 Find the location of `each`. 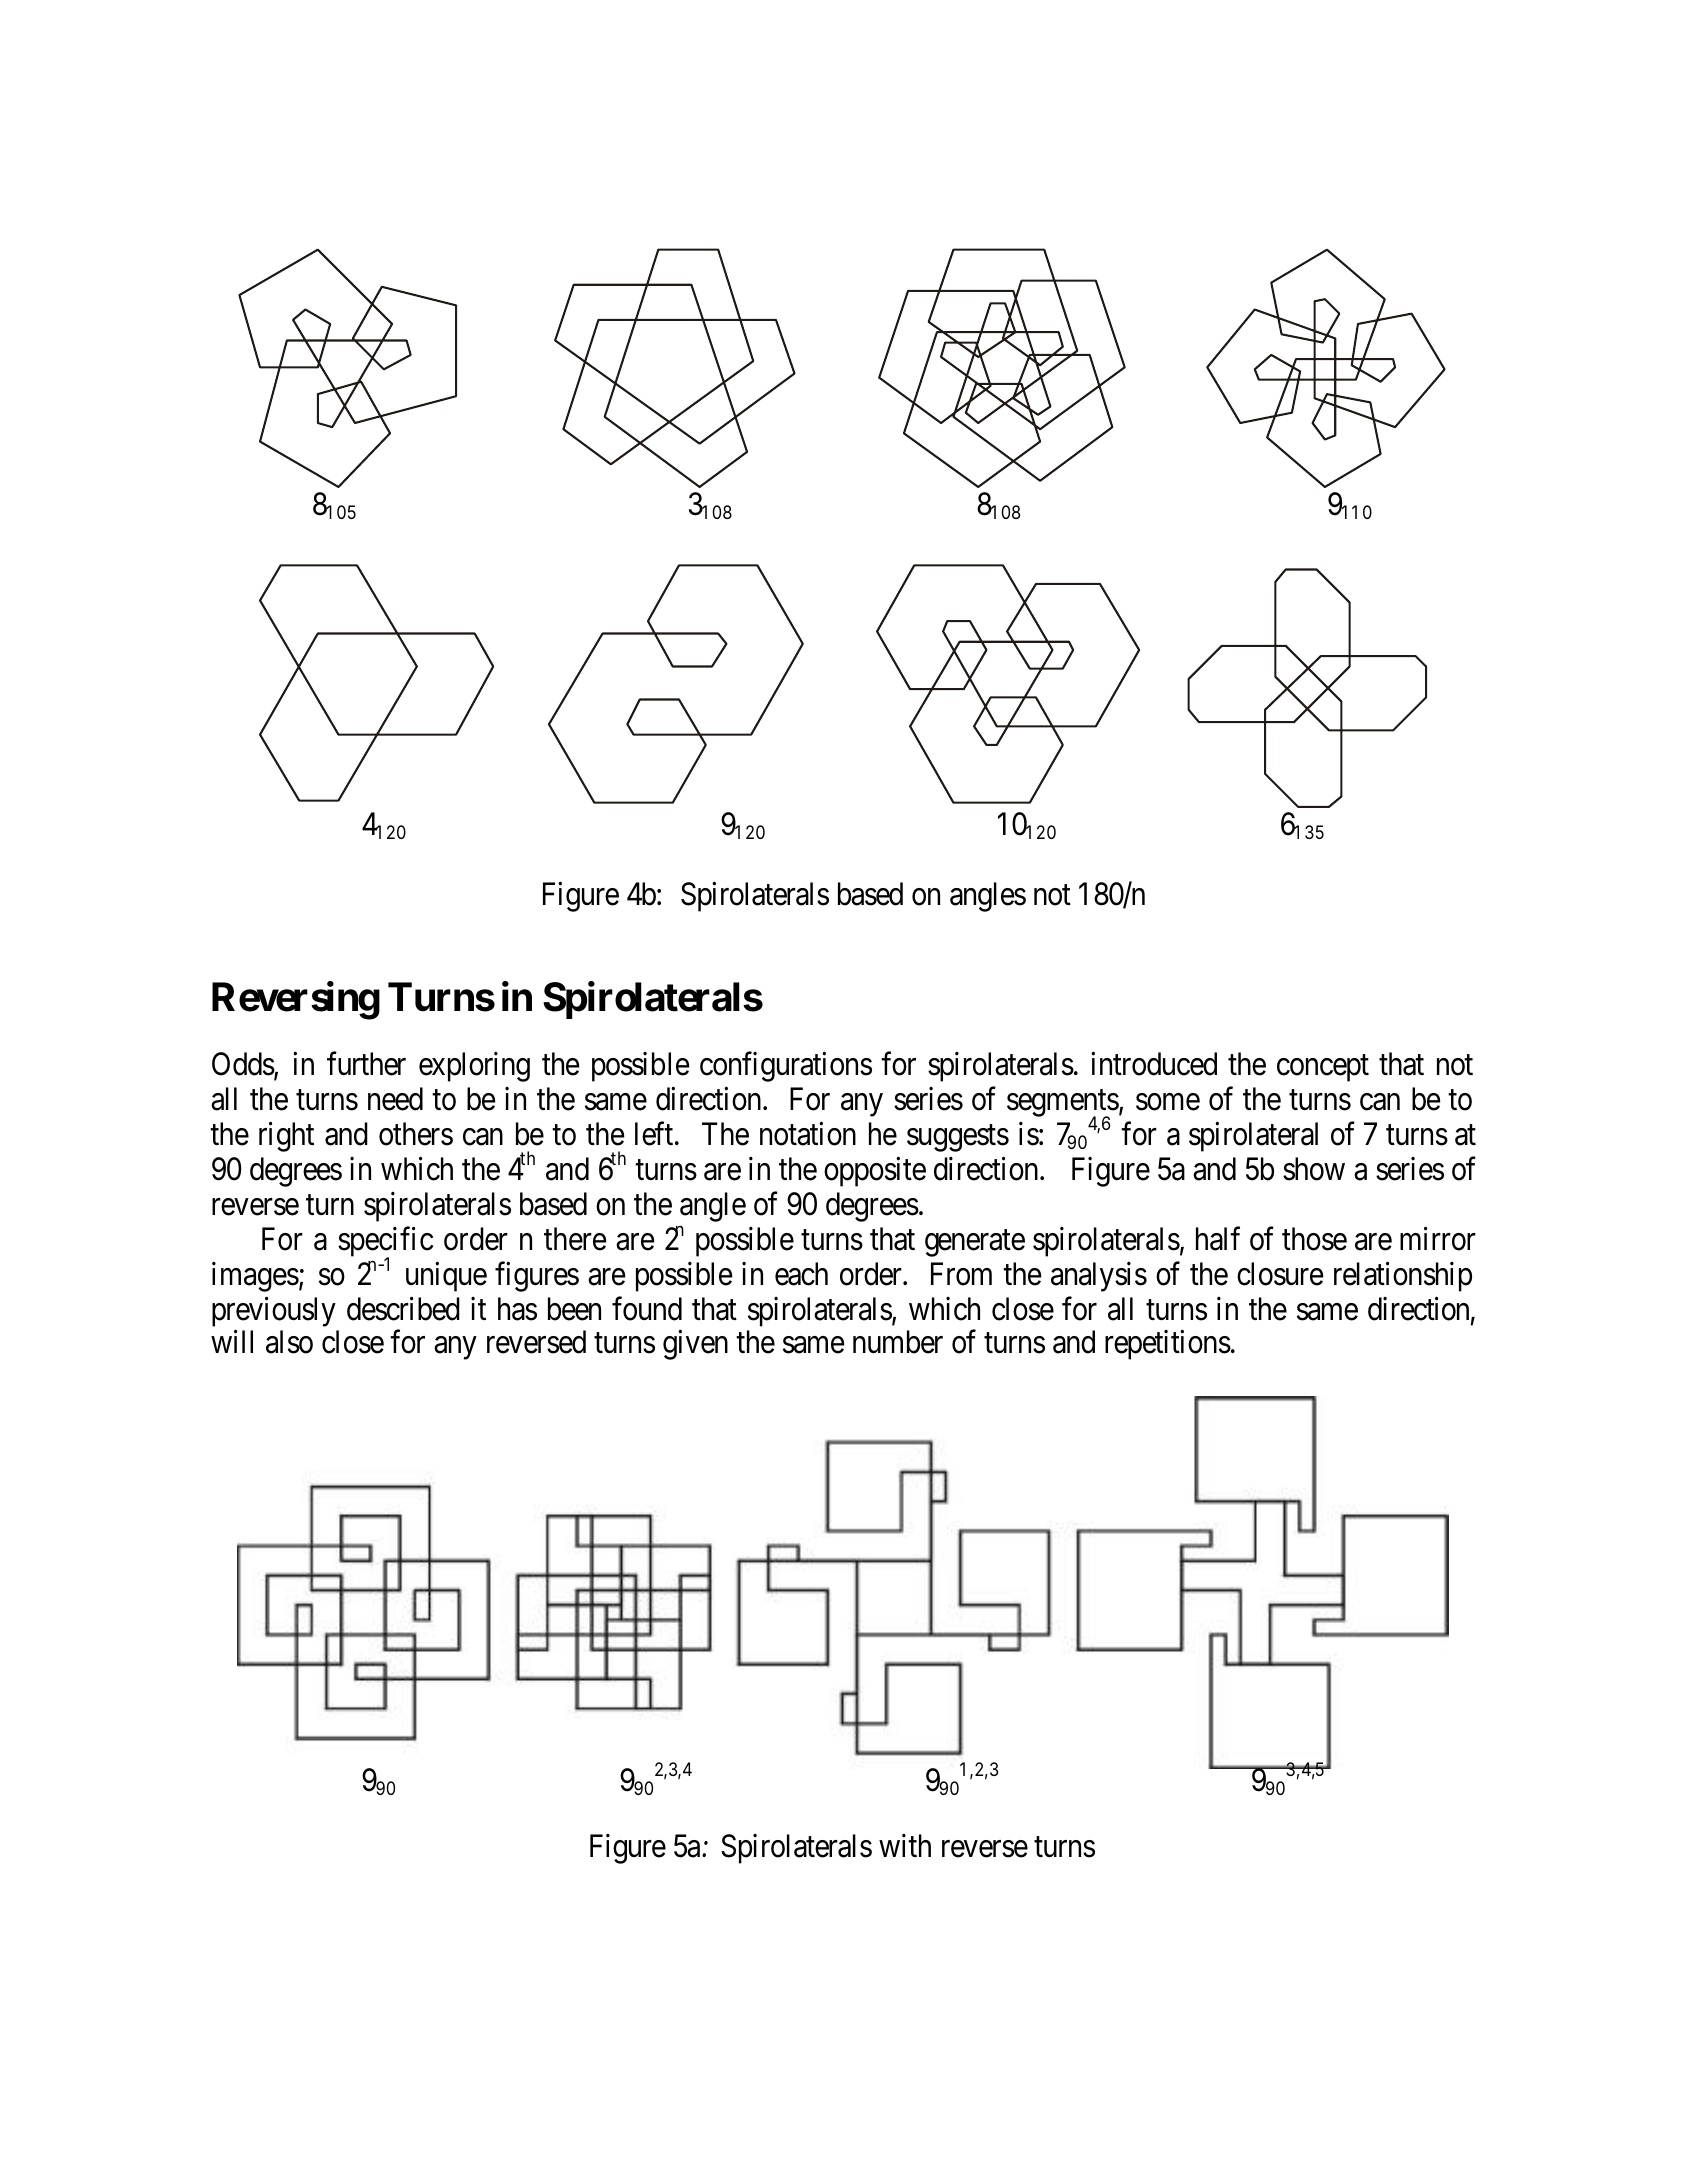

each is located at coordinates (801, 1274).
